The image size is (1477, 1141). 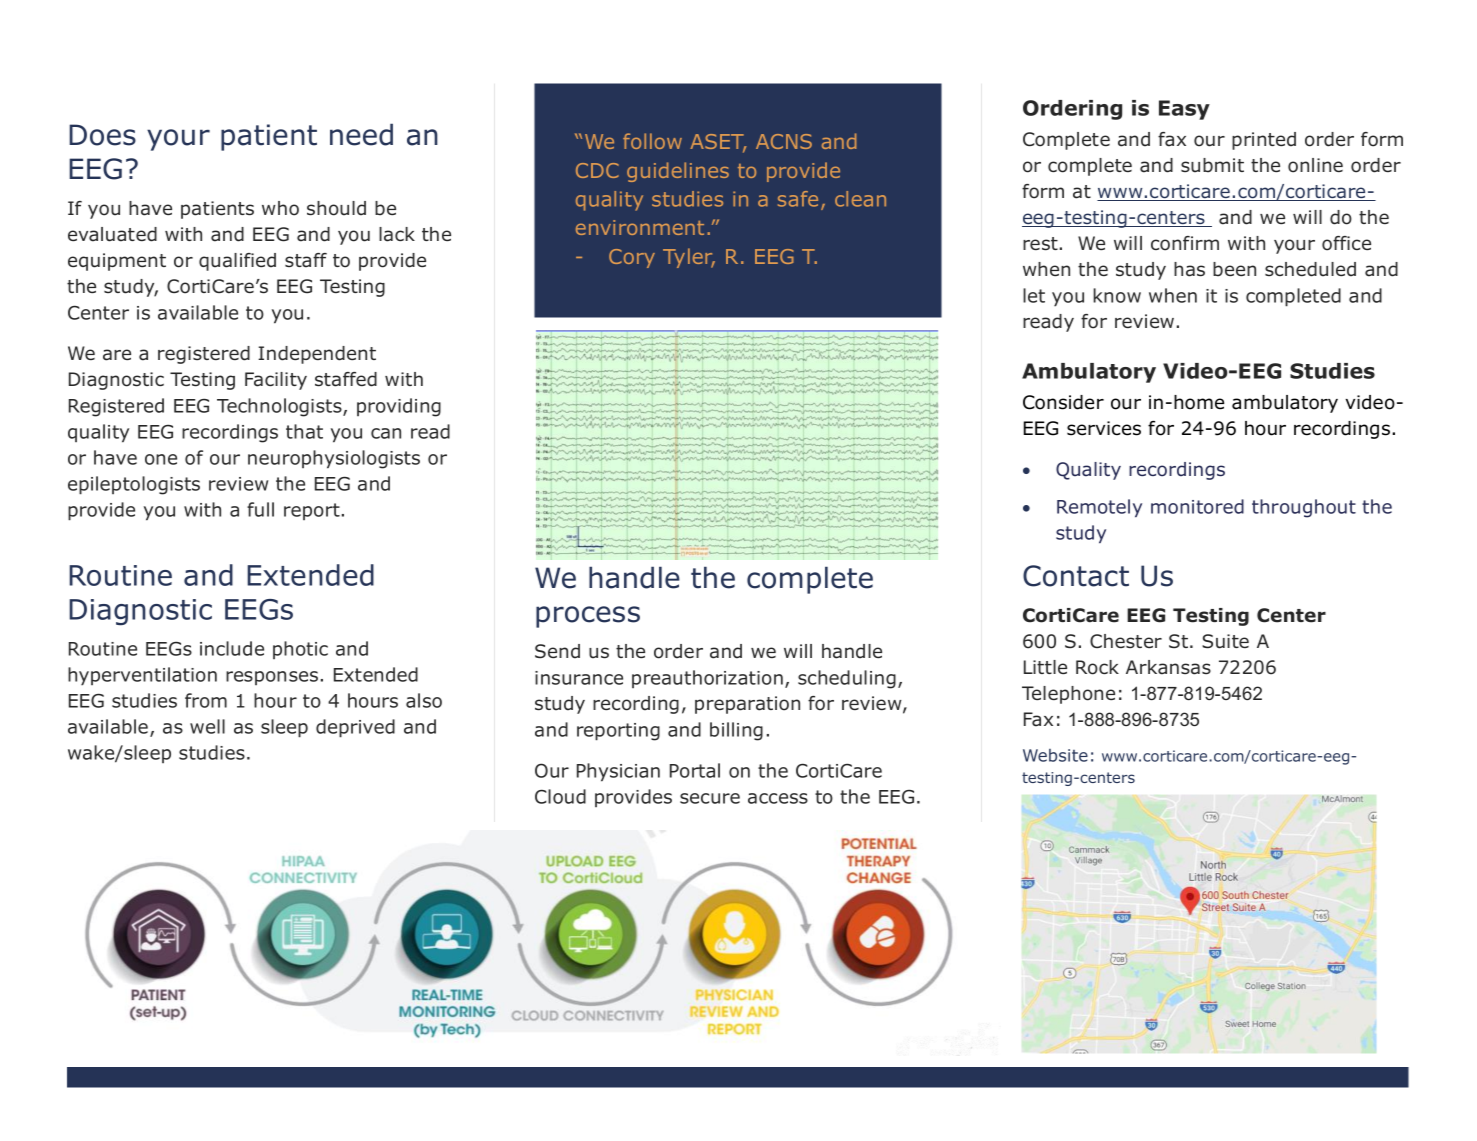 I want to click on Independent, so click(x=317, y=355).
